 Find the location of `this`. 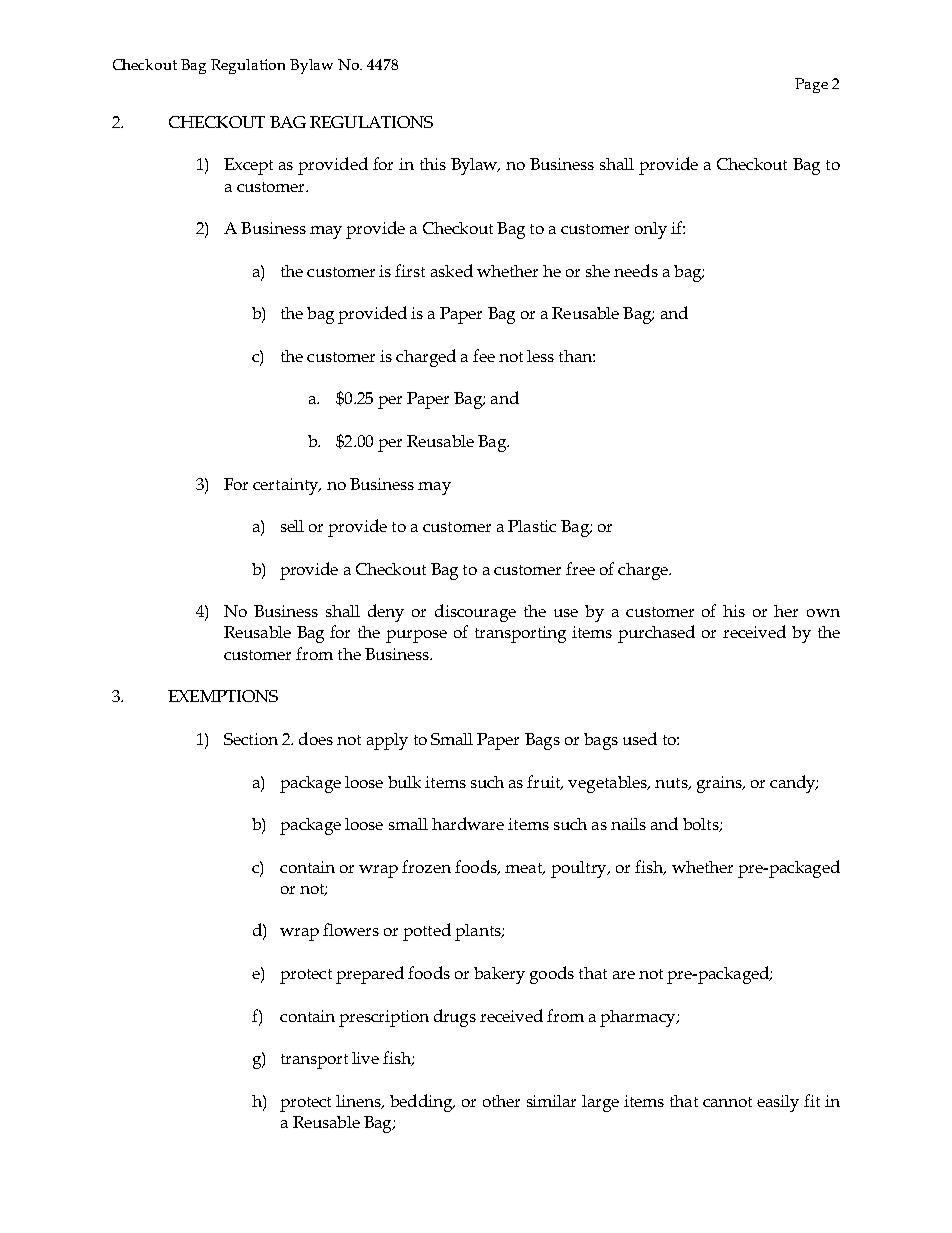

this is located at coordinates (433, 164).
